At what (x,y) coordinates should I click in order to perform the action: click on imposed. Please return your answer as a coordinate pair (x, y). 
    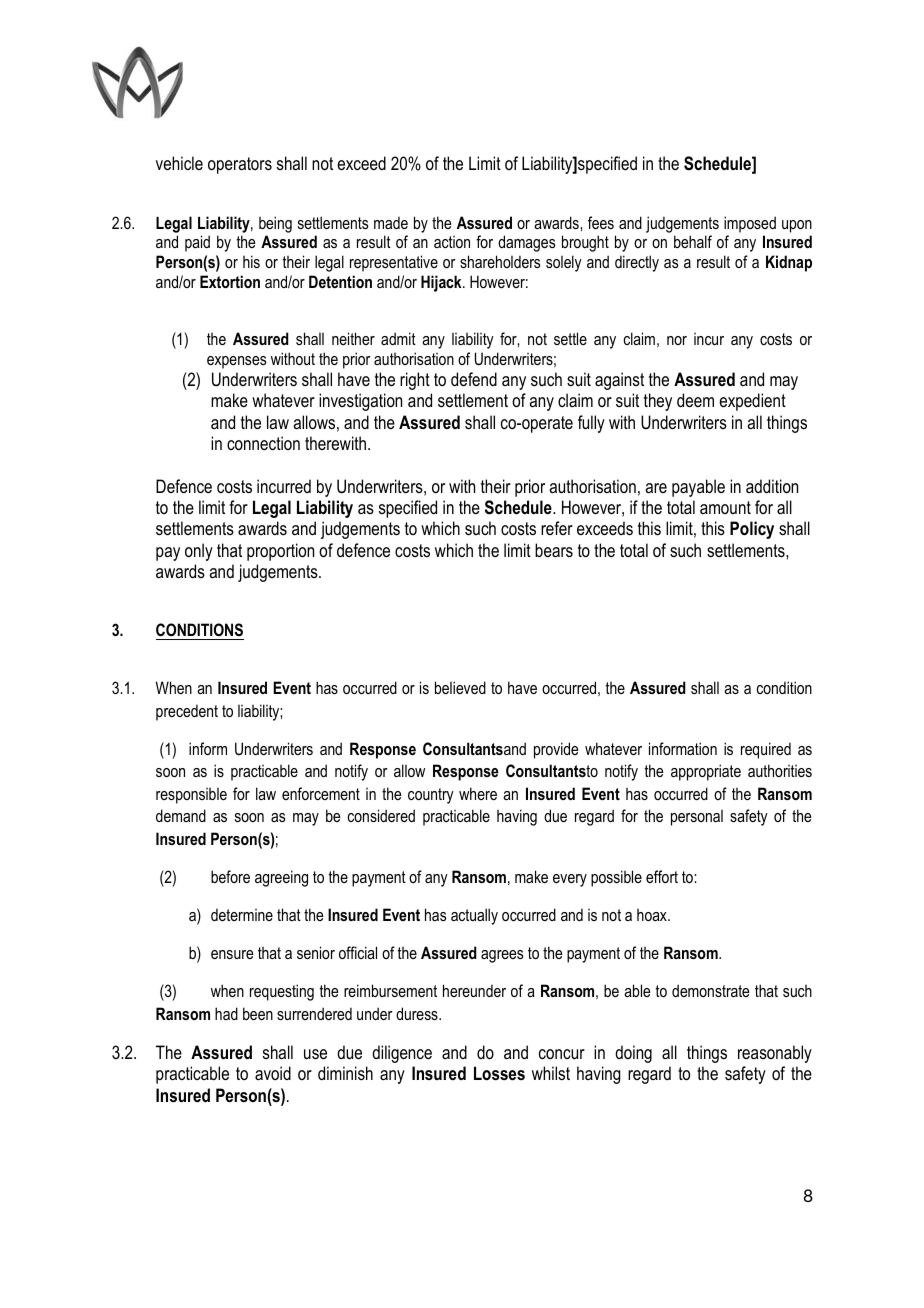
    Looking at the image, I should click on (750, 224).
